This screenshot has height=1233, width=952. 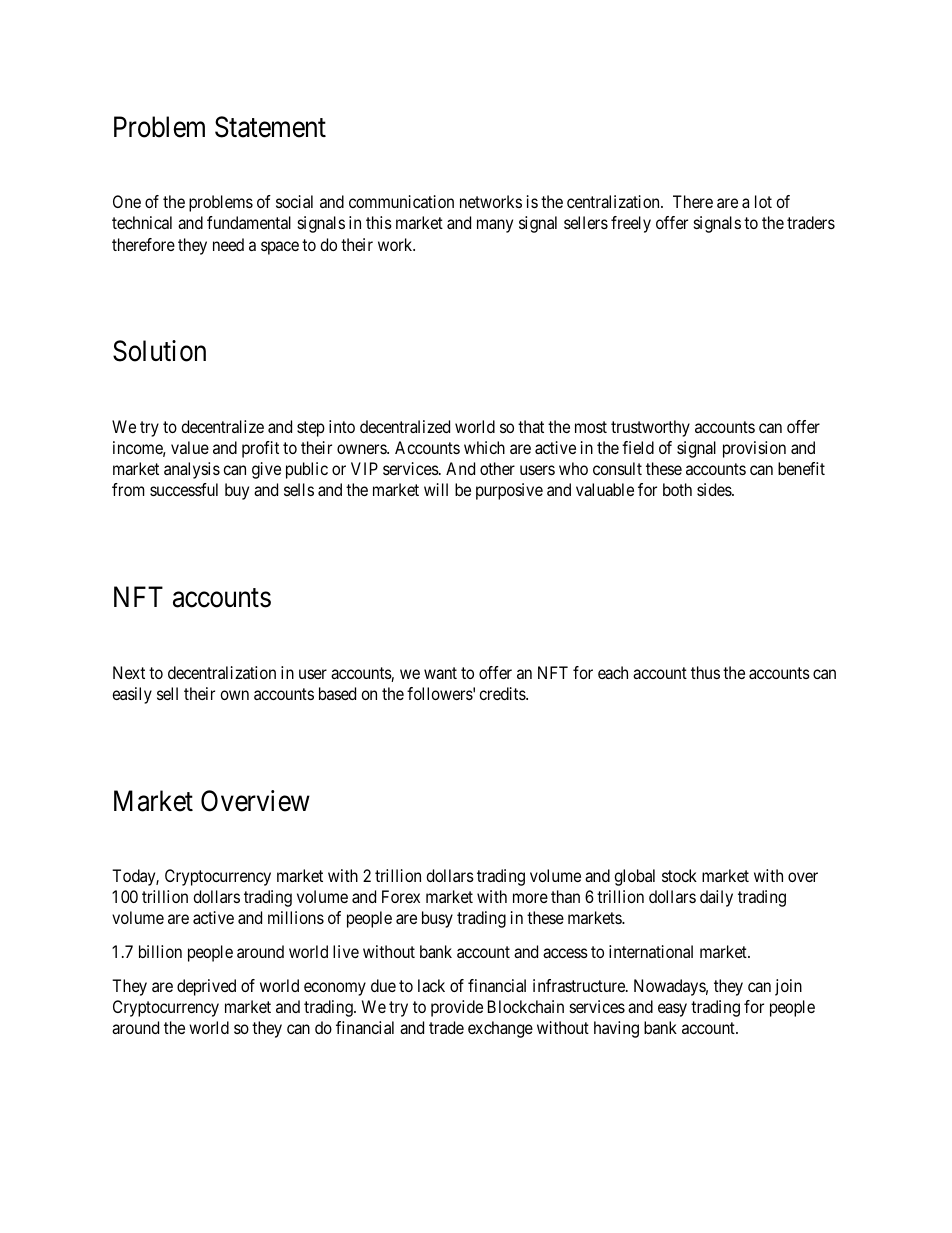 I want to click on communication, so click(x=401, y=201).
